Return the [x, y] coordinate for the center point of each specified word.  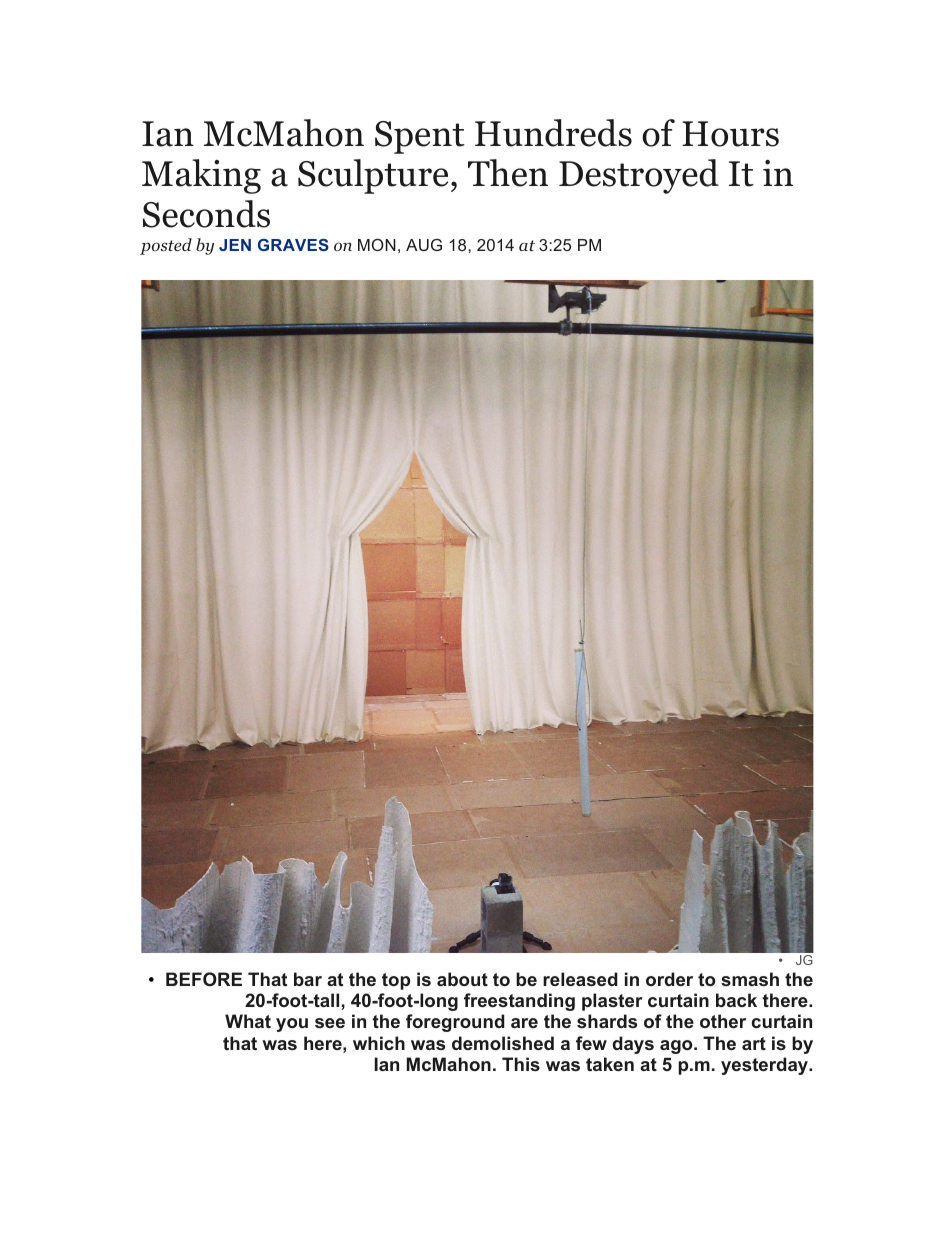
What [248, 1021]
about [462, 979]
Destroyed [639, 176]
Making [201, 176]
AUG [424, 245]
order [669, 979]
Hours [730, 134]
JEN [235, 245]
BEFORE [204, 979]
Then [508, 173]
